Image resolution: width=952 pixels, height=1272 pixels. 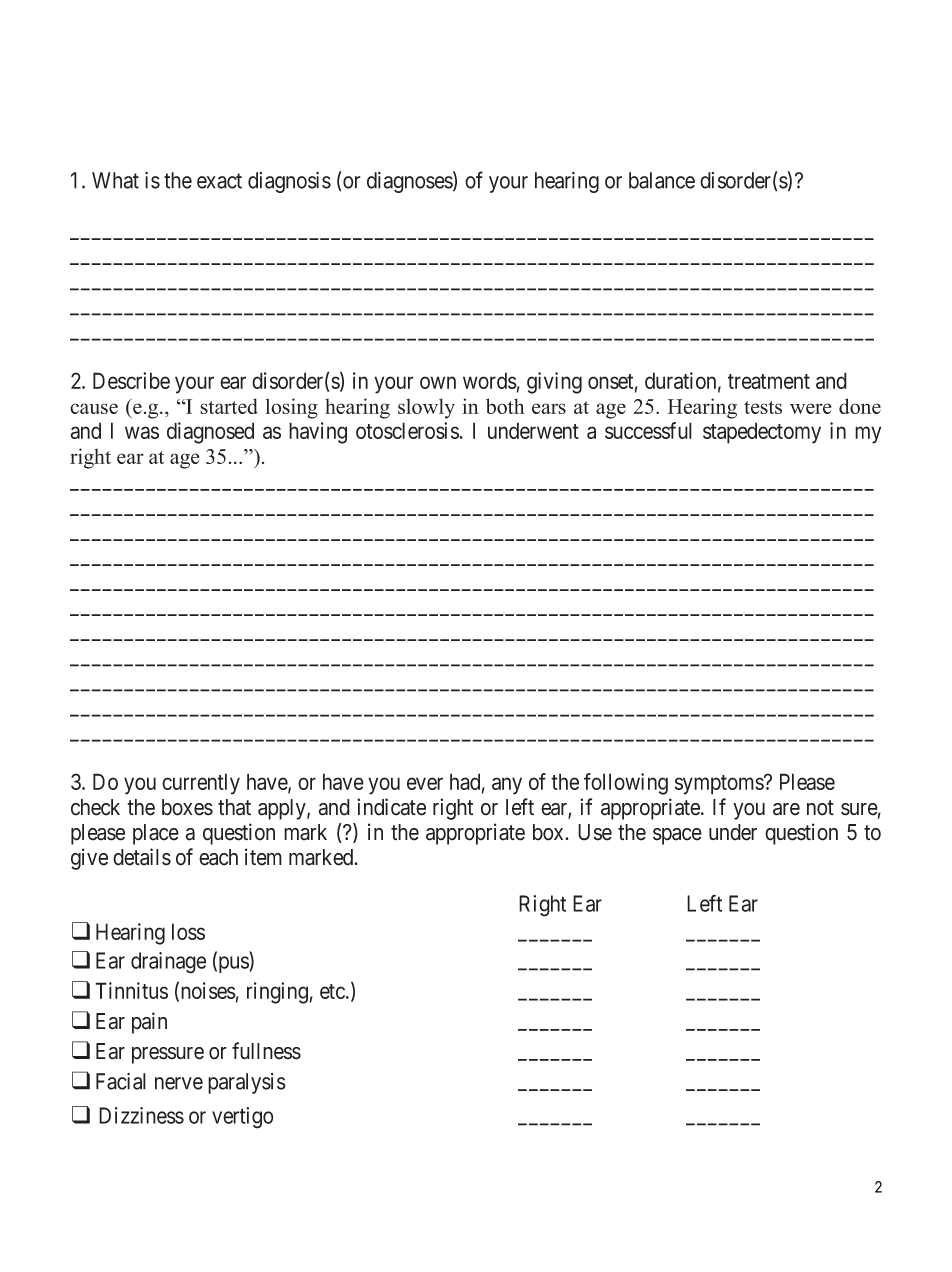 I want to click on nerve, so click(x=179, y=1083).
